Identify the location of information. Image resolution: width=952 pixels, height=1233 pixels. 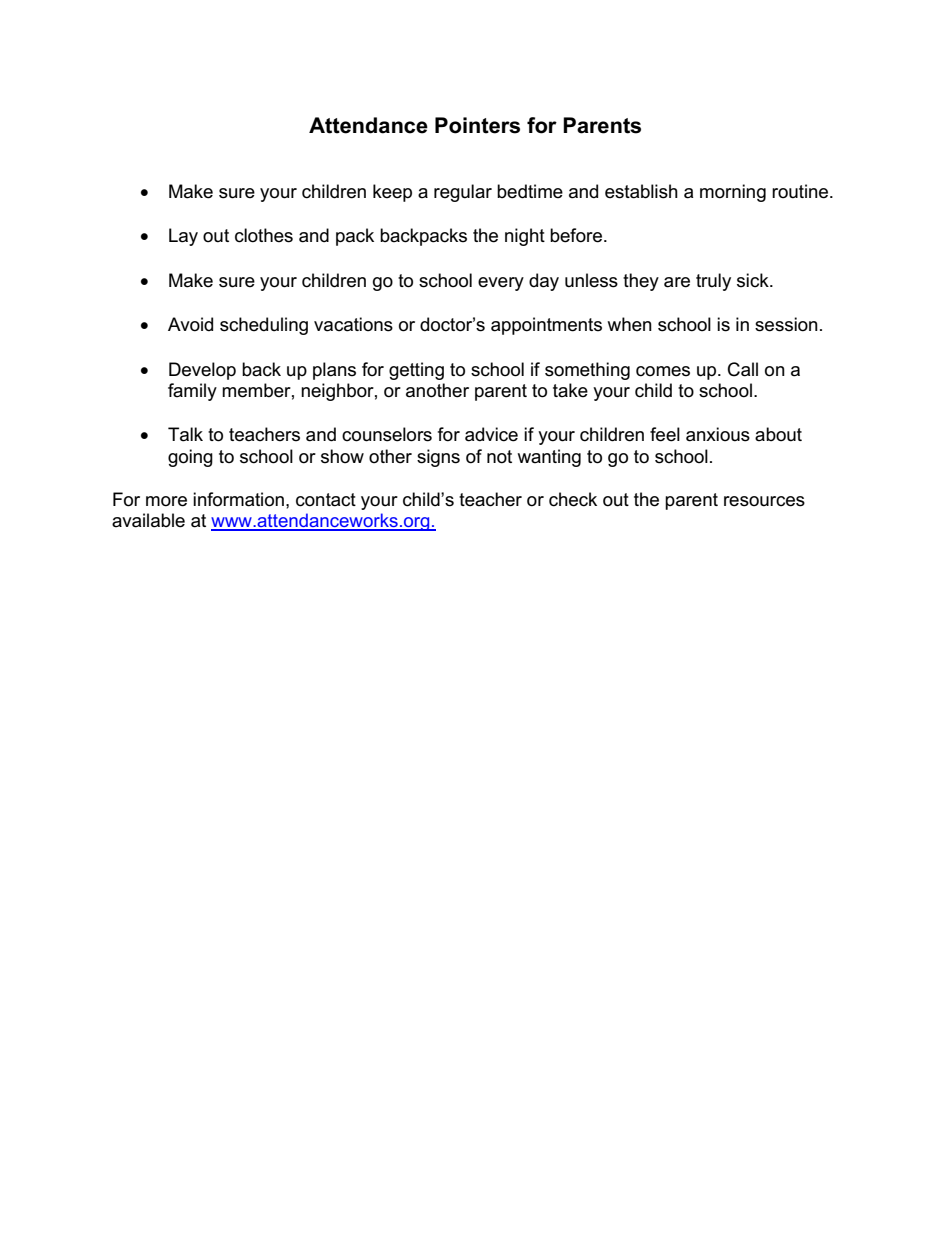
(238, 499).
